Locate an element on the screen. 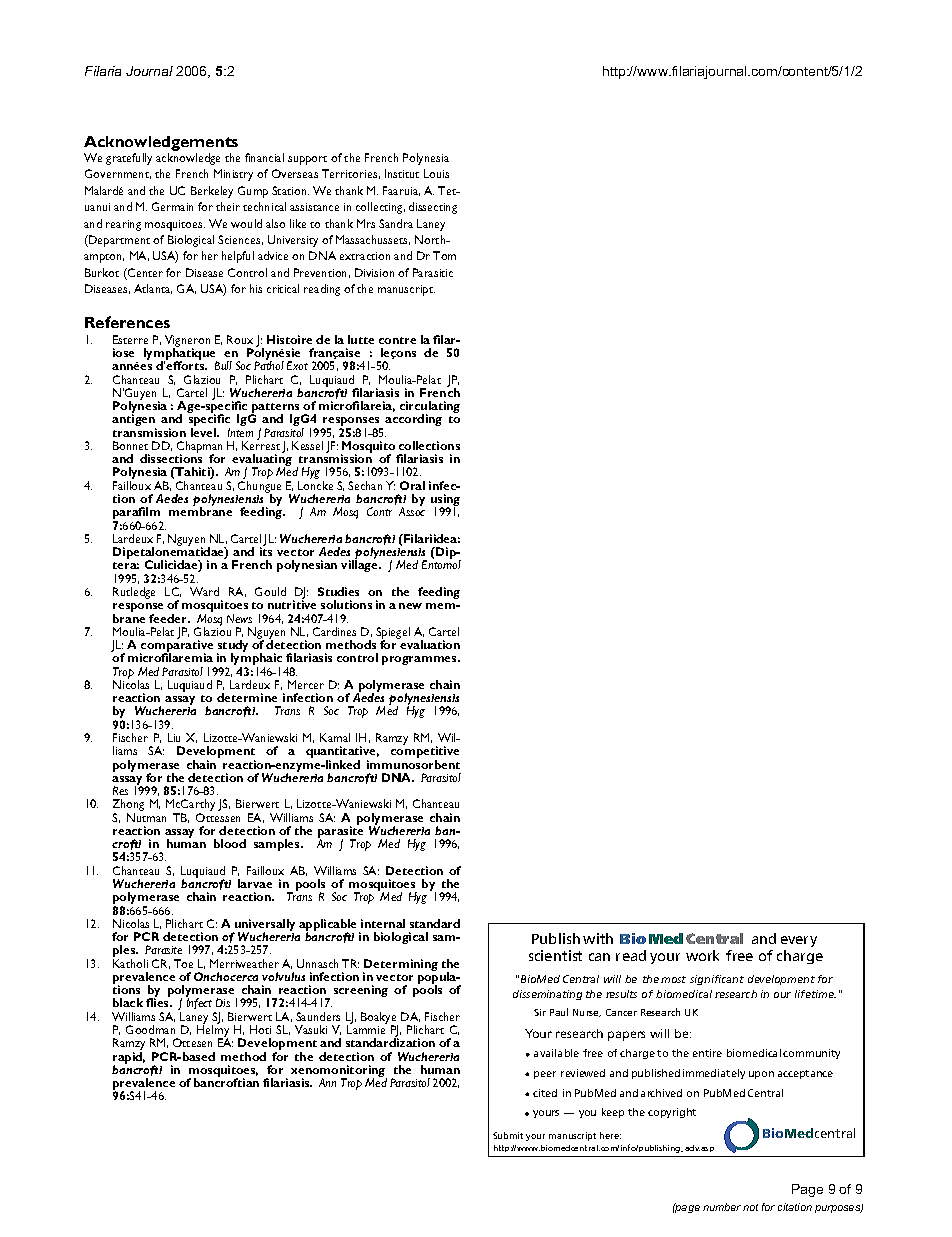 This screenshot has width=952, height=1237. rapid is located at coordinates (129, 1059).
